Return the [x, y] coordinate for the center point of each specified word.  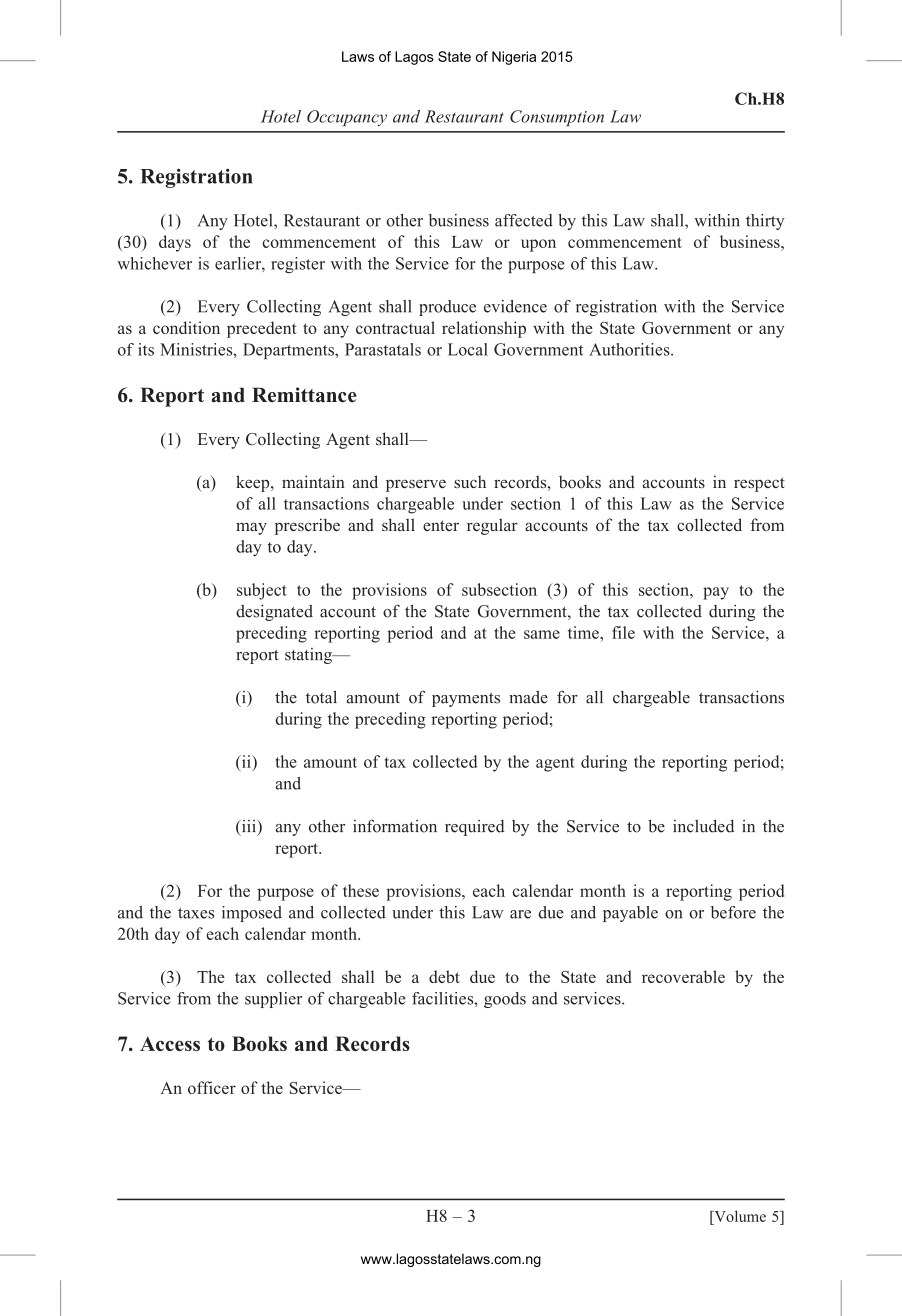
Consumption [557, 118]
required [475, 828]
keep [254, 483]
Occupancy [347, 118]
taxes [196, 913]
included [703, 826]
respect [759, 484]
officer [212, 1087]
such [470, 481]
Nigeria [514, 58]
